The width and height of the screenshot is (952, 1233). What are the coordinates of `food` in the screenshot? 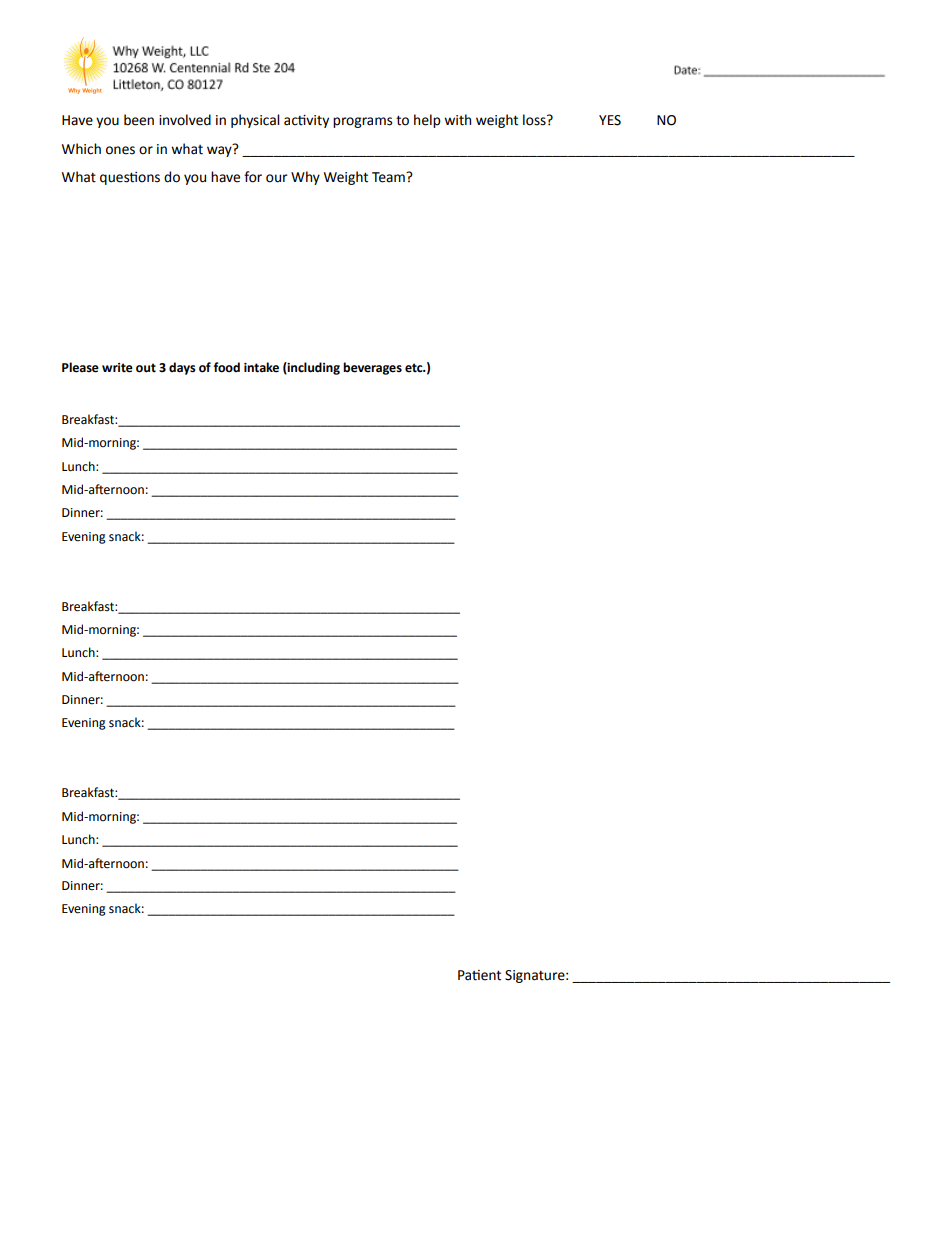 It's located at (227, 367).
